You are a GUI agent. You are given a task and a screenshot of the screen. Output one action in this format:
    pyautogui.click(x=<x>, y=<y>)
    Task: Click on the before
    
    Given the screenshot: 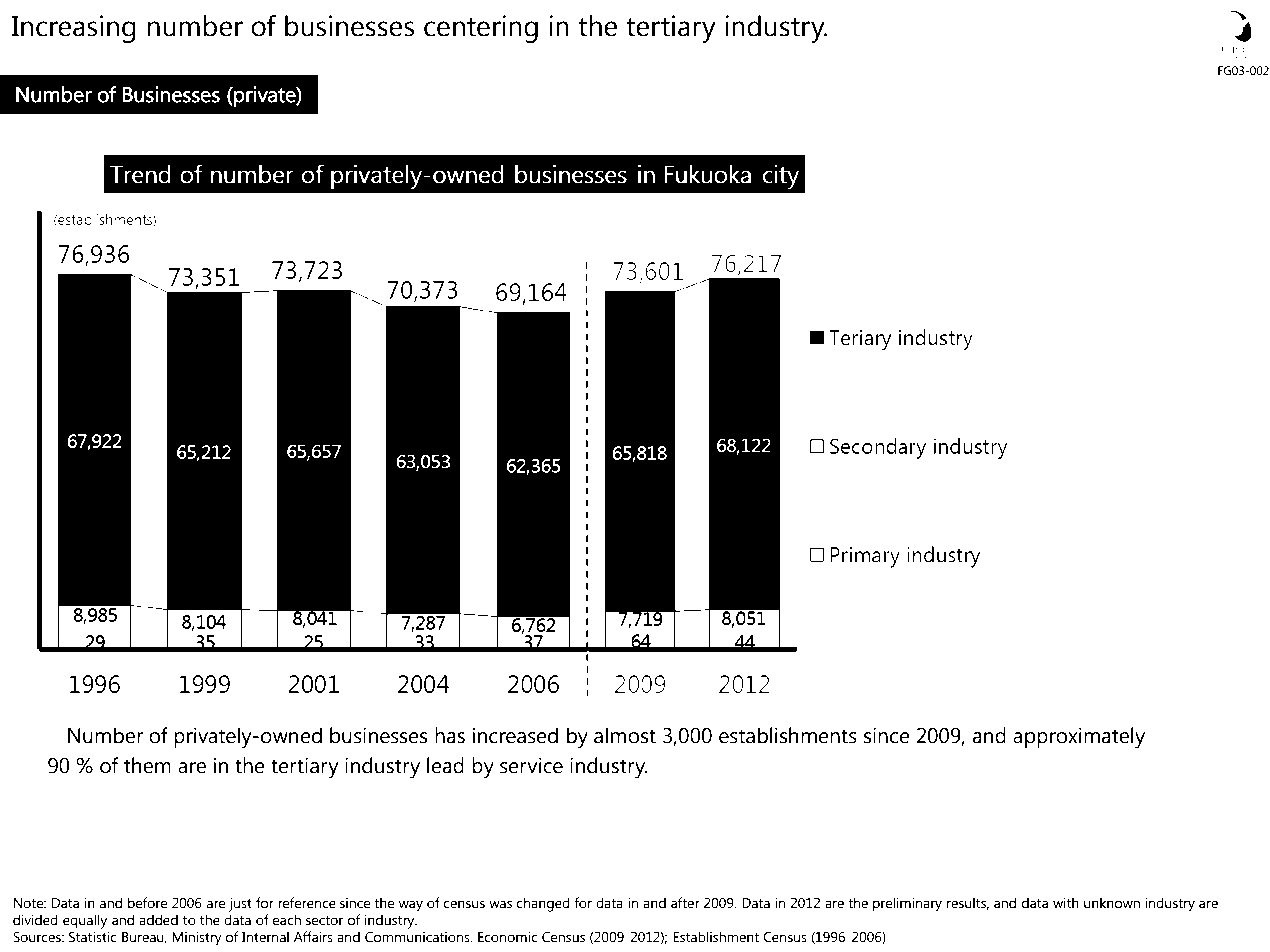 What is the action you would take?
    pyautogui.click(x=148, y=903)
